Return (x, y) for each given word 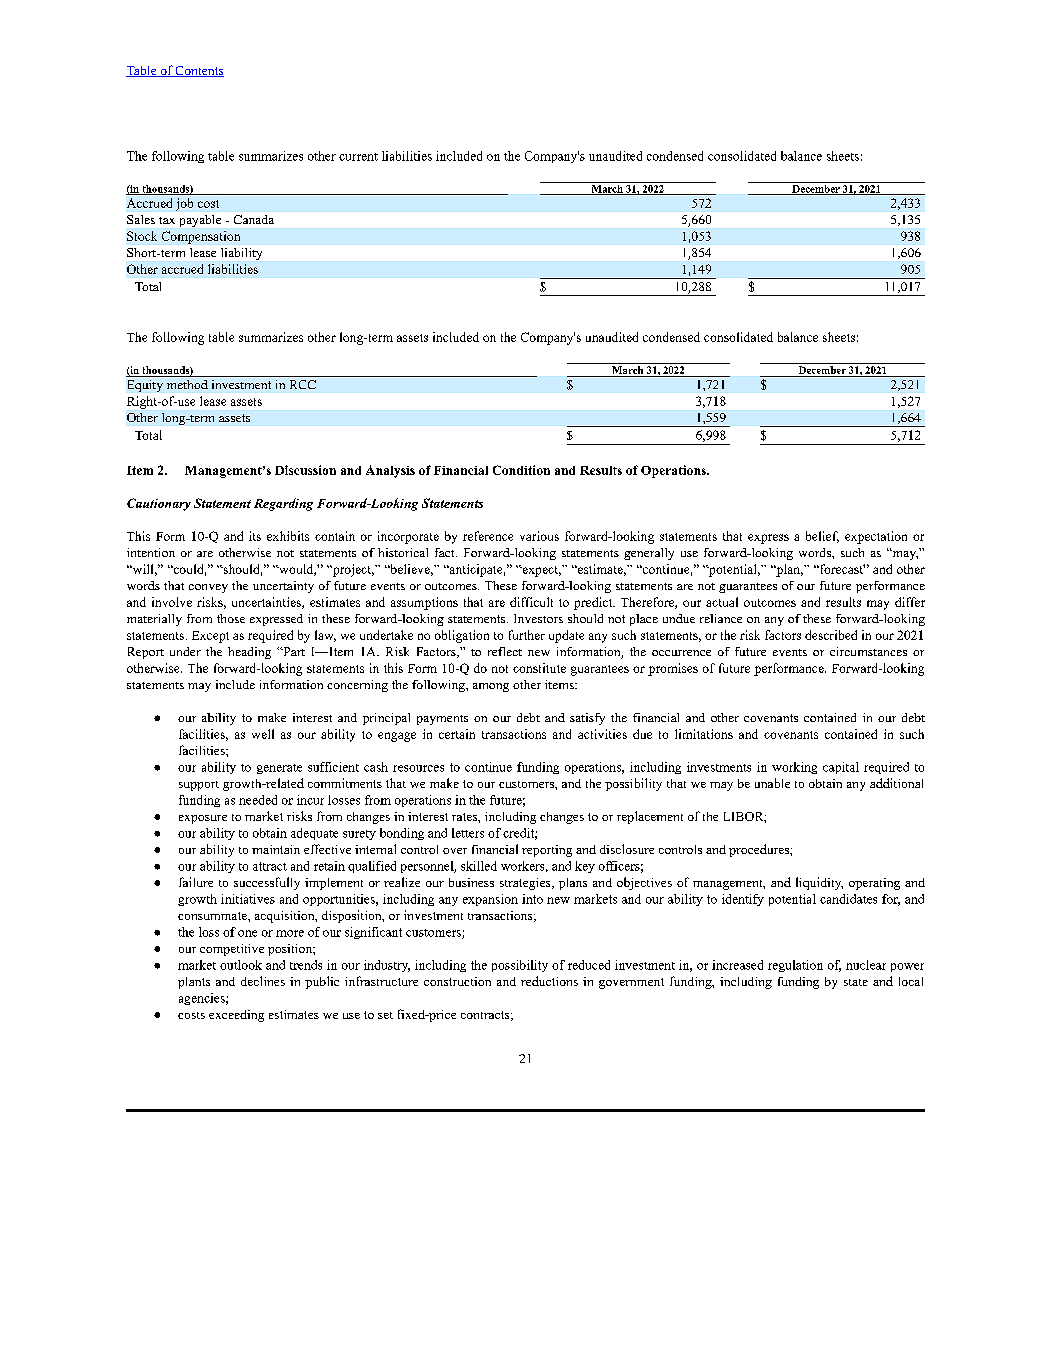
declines (263, 981)
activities (602, 734)
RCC (303, 384)
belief (822, 537)
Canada (254, 219)
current (358, 157)
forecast (841, 569)
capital (841, 768)
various (539, 536)
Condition (521, 470)
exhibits (288, 536)
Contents (199, 71)
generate (279, 769)
